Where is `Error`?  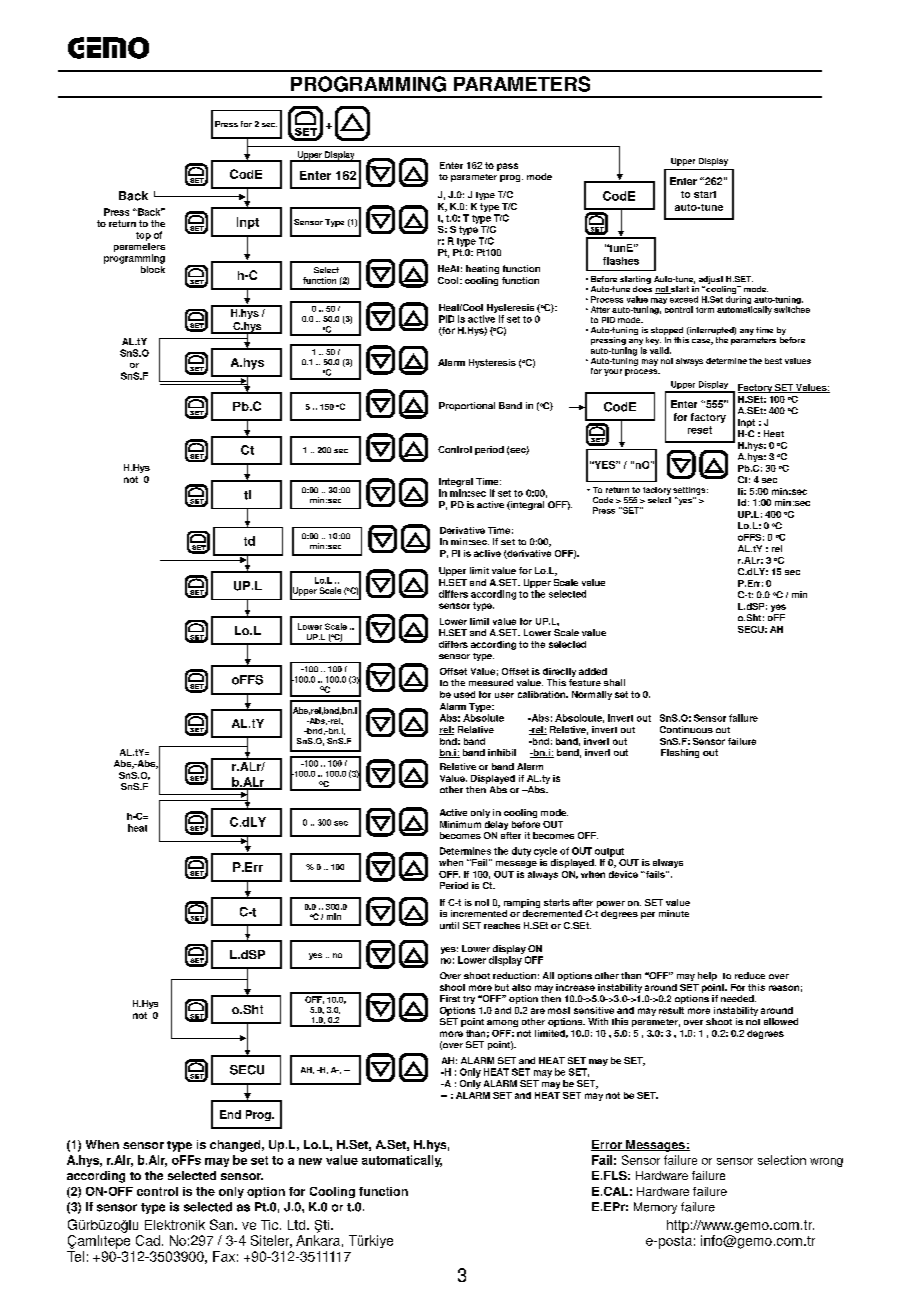 Error is located at coordinates (607, 1145).
